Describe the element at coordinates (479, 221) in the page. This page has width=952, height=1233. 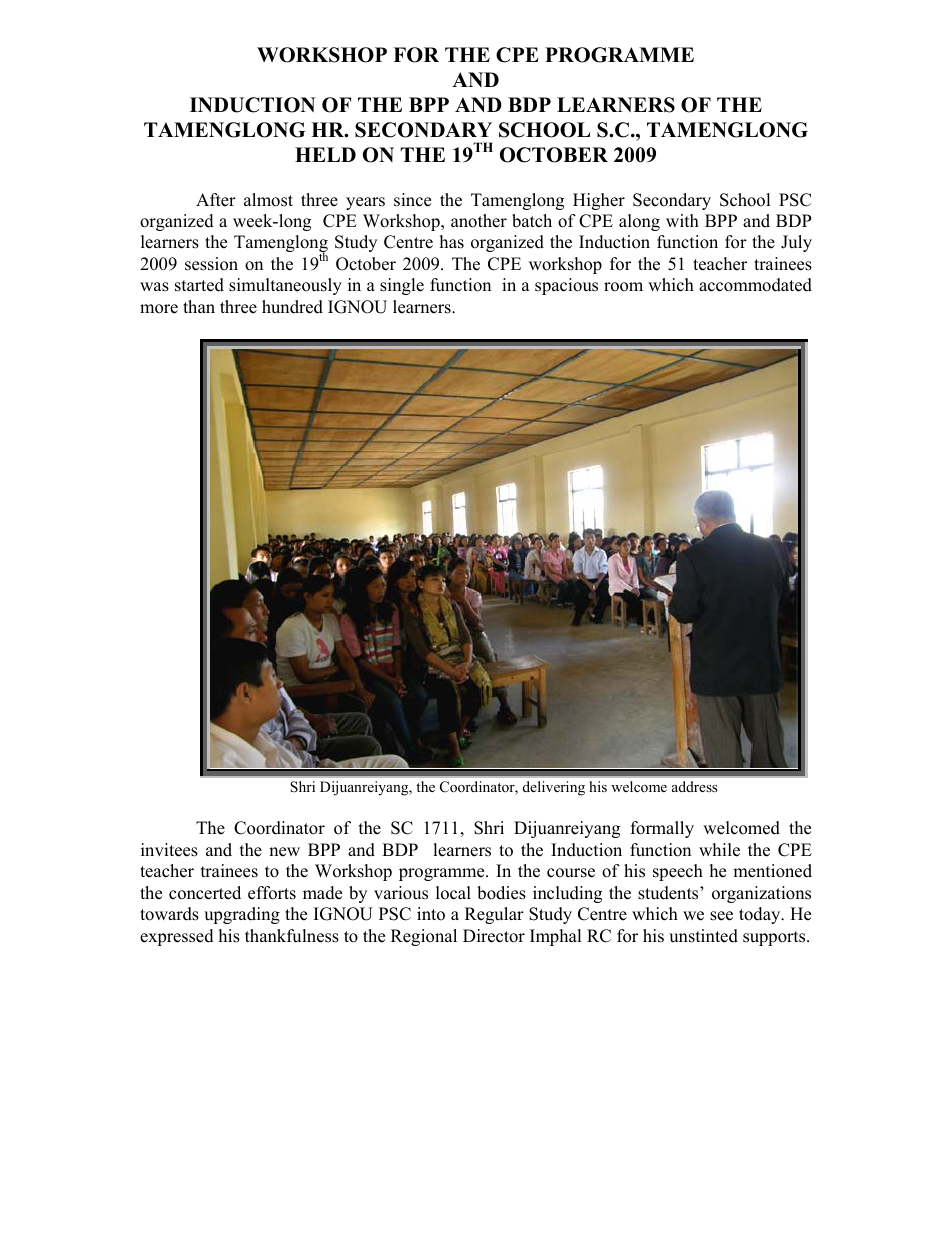
I see `another` at that location.
